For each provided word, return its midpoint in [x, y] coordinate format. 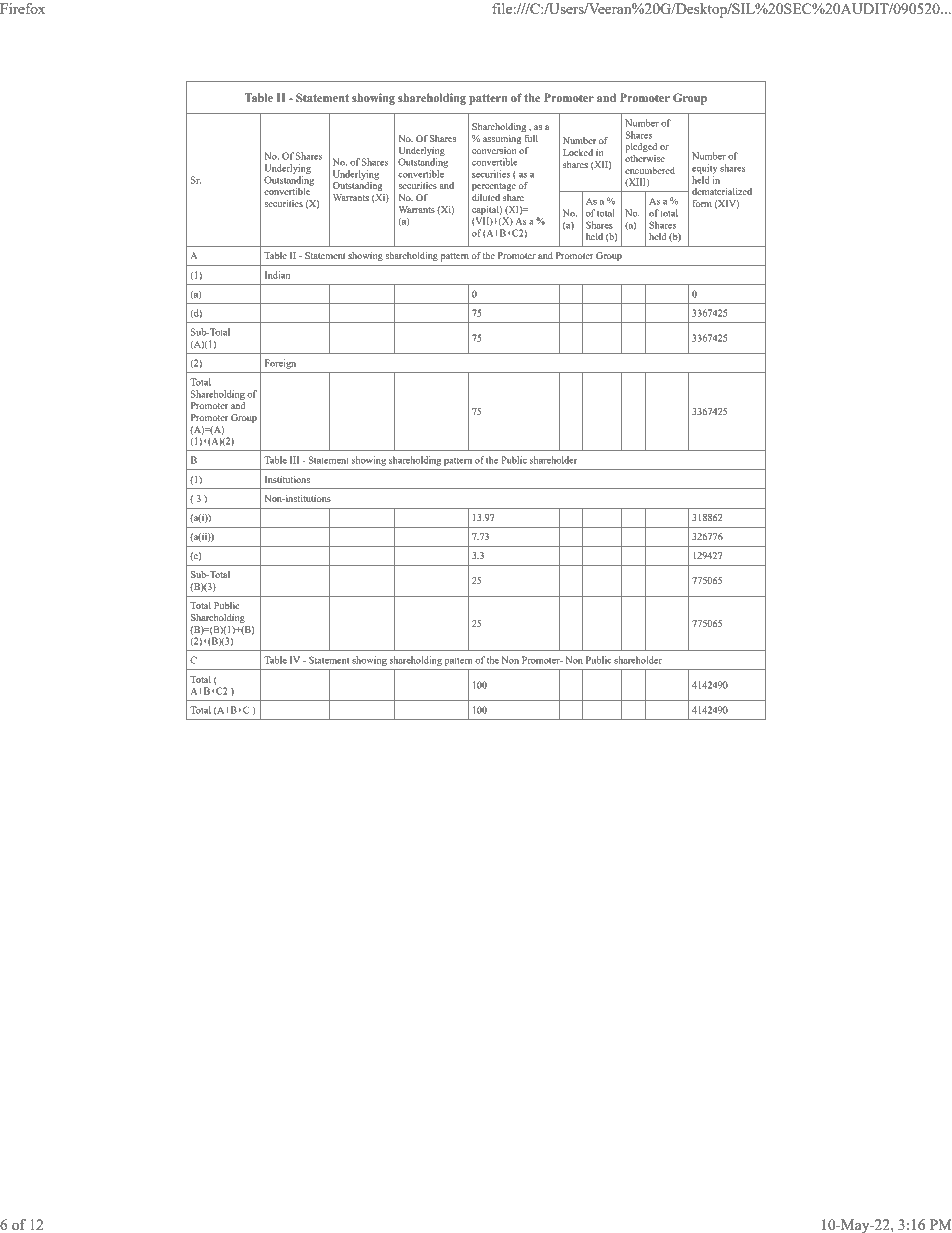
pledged [641, 148]
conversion [495, 149]
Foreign [280, 364]
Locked [578, 152]
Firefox [22, 8]
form [702, 203]
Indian [277, 275]
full [530, 137]
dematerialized [722, 191]
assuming [502, 140]
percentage [494, 187]
